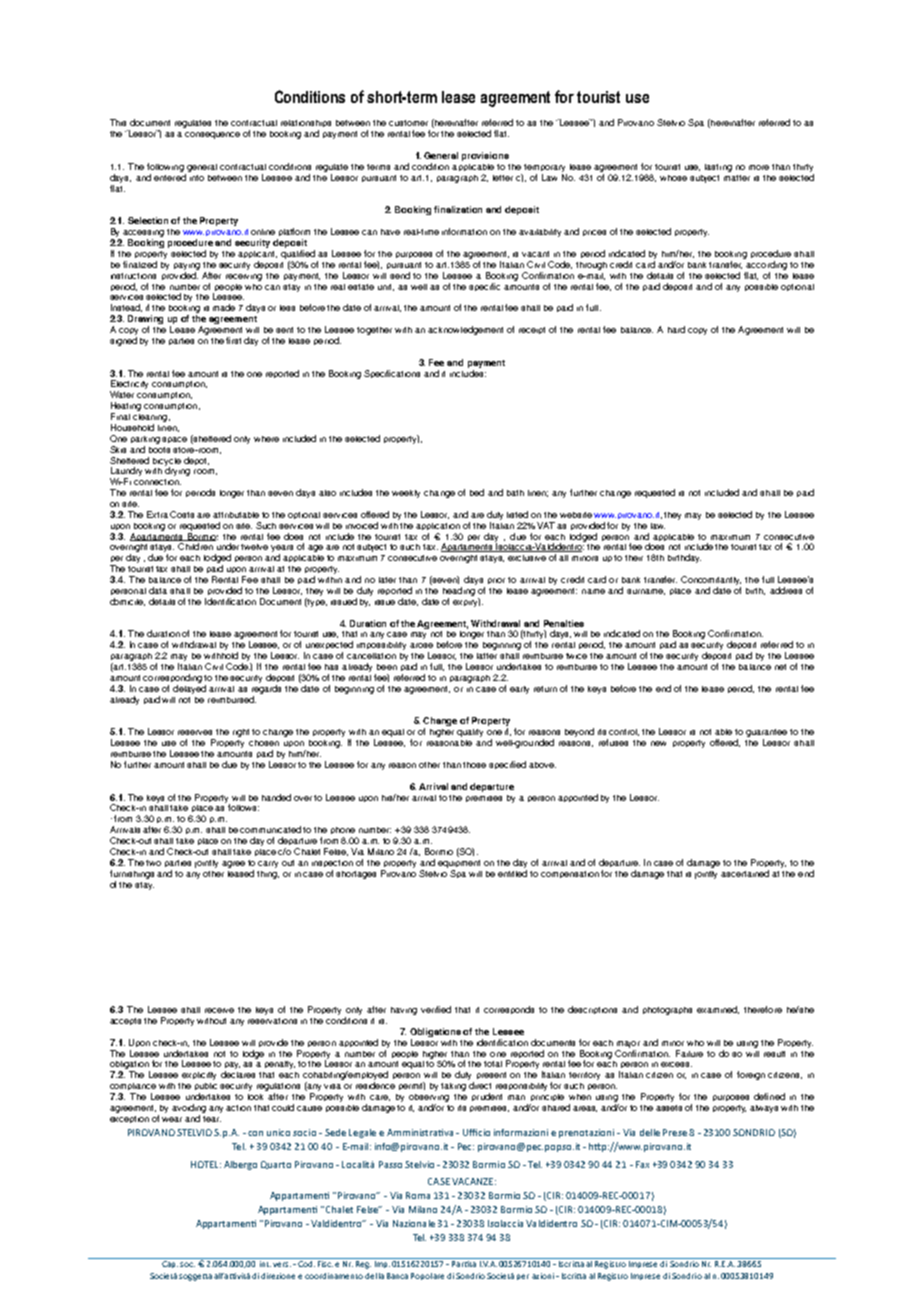 This page has height=1308, width=924. What do you see at coordinates (189, 689) in the page?
I see `delayed` at bounding box center [189, 689].
